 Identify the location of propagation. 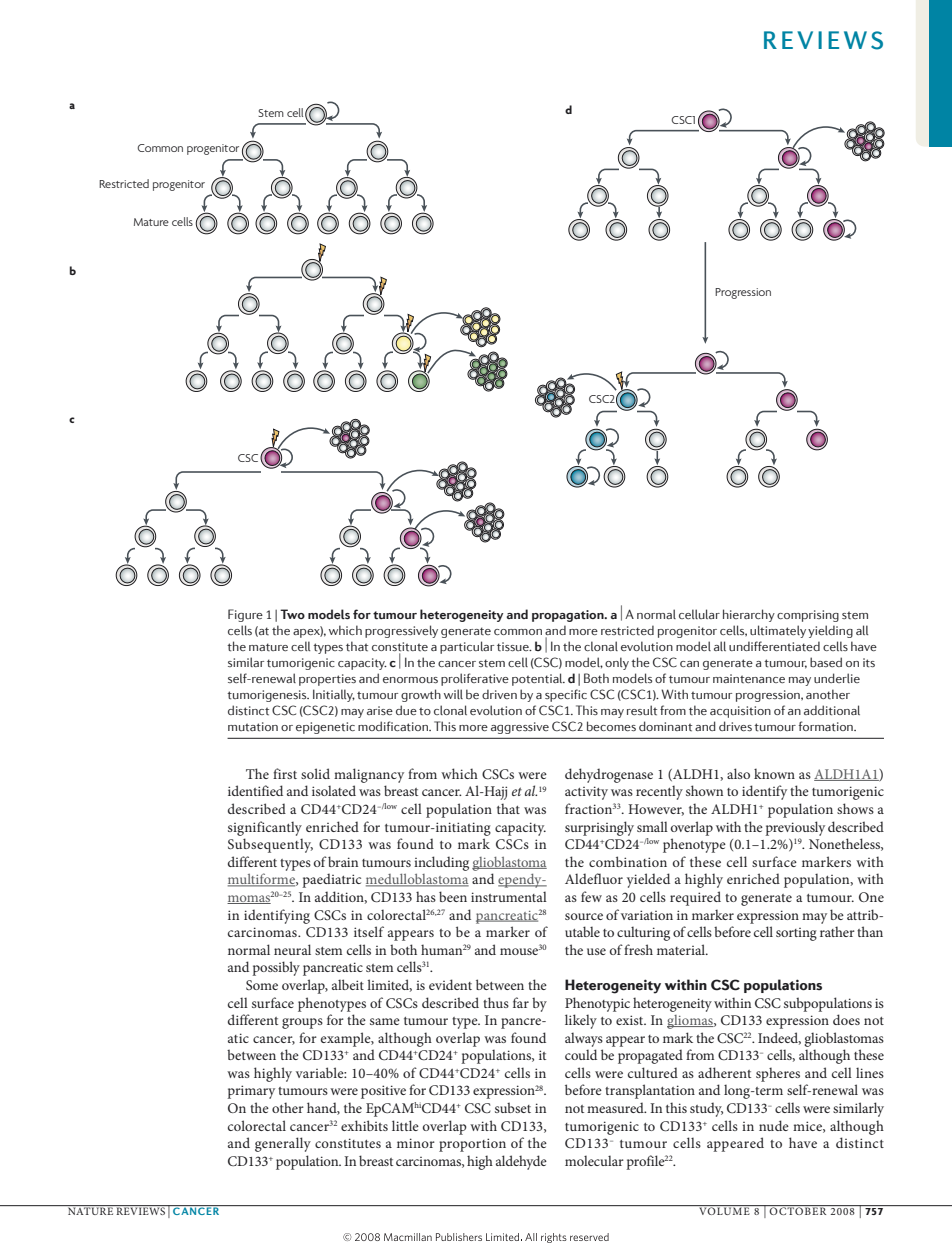
(569, 616).
